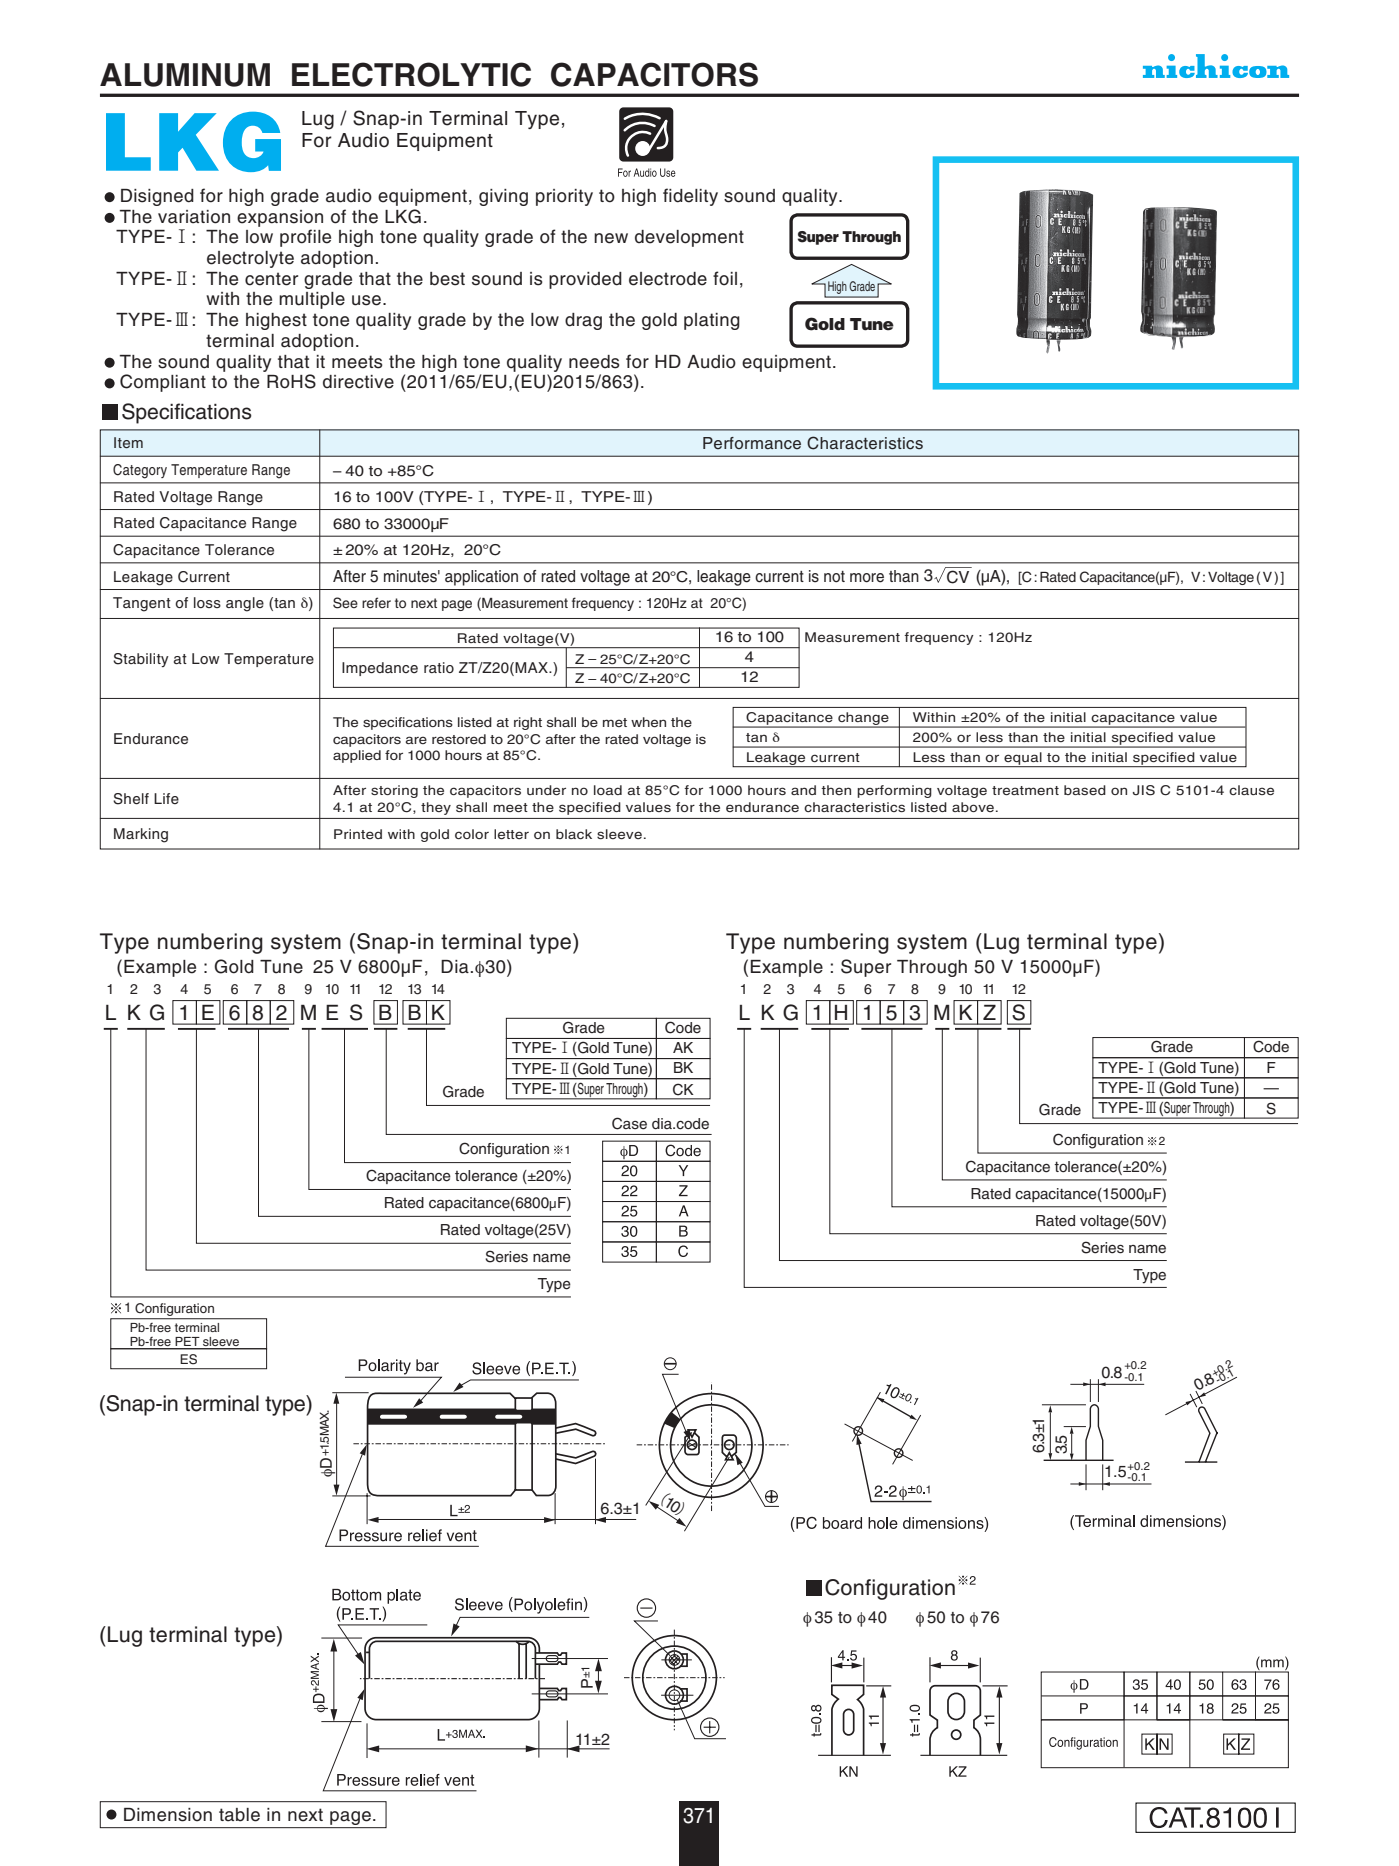 This image has width=1399, height=1866. Describe the element at coordinates (629, 1123) in the image. I see `Case` at that location.
